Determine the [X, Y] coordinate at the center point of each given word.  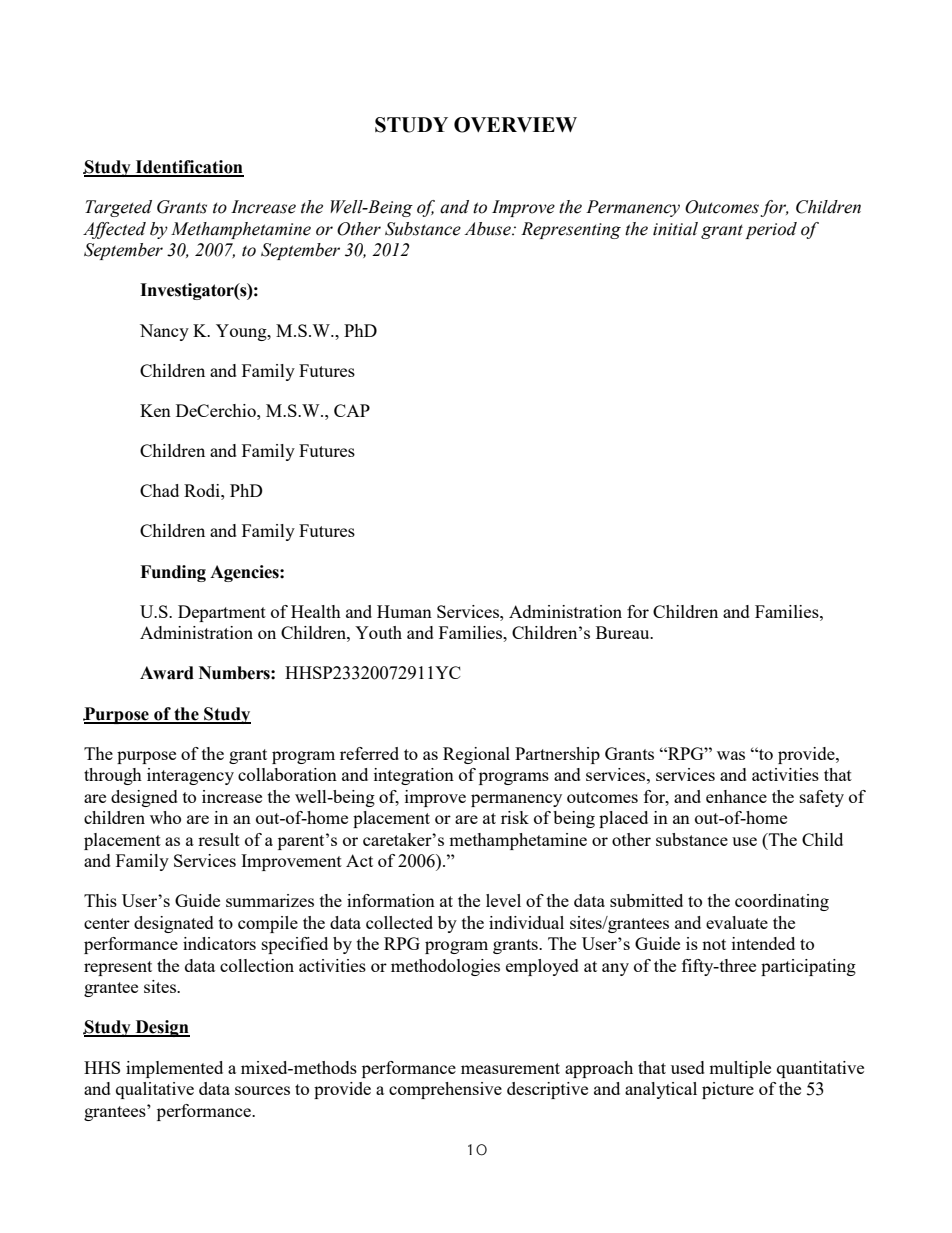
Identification [188, 168]
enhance [736, 796]
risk [515, 817]
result [219, 839]
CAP [352, 410]
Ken [155, 410]
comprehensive [445, 1090]
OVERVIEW [515, 125]
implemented [174, 1069]
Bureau [624, 632]
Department [222, 613]
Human [404, 611]
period [771, 230]
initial [675, 229]
